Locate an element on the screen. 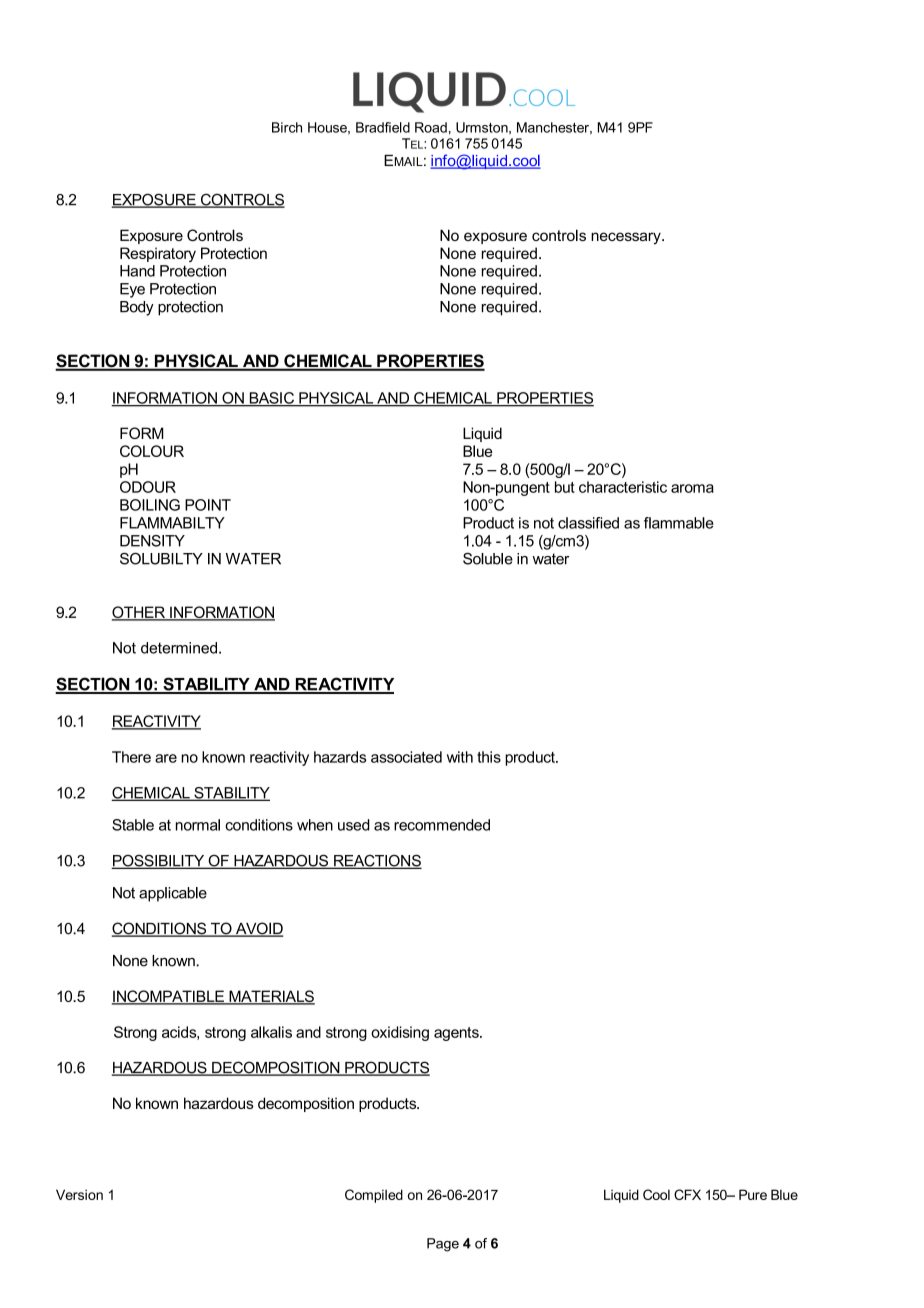 The image size is (924, 1308). Version is located at coordinates (79, 1194).
